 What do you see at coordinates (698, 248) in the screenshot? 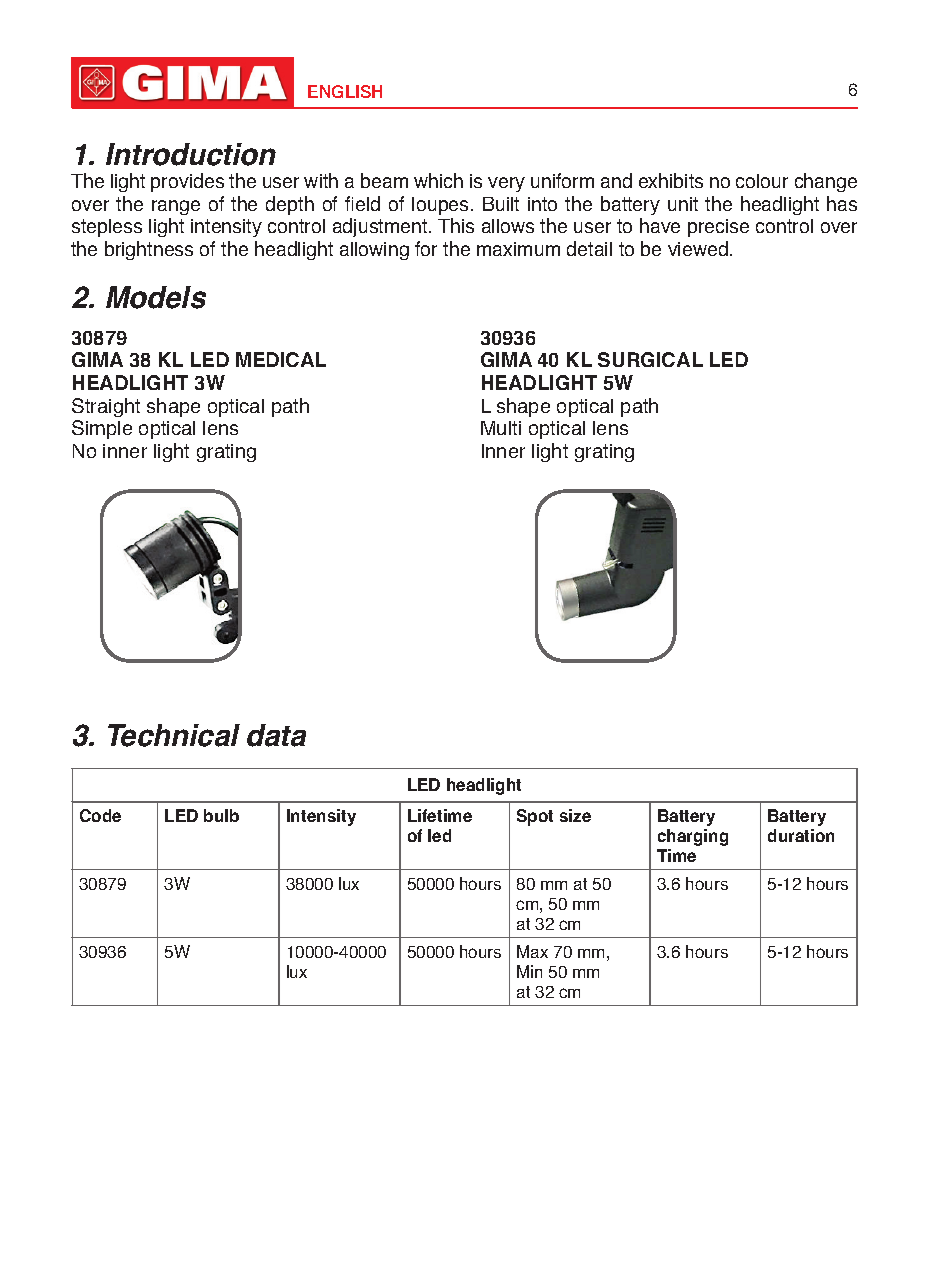
I see `viewed` at bounding box center [698, 248].
